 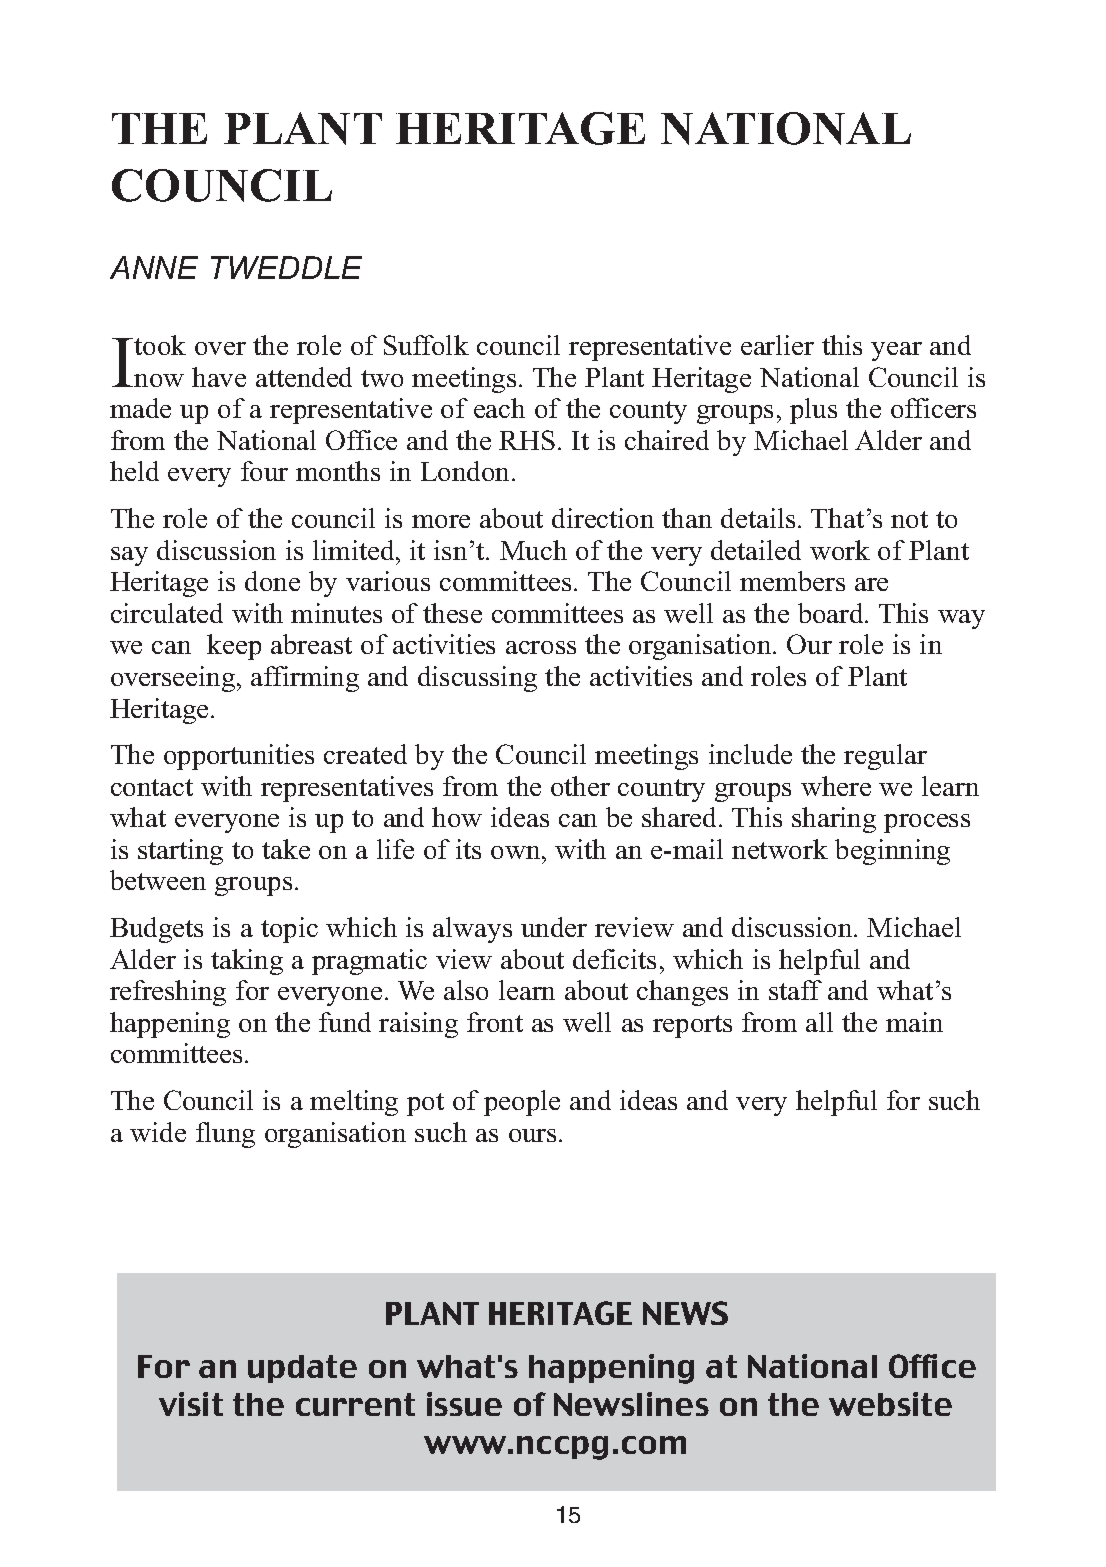 I want to click on earlier, so click(x=777, y=345).
